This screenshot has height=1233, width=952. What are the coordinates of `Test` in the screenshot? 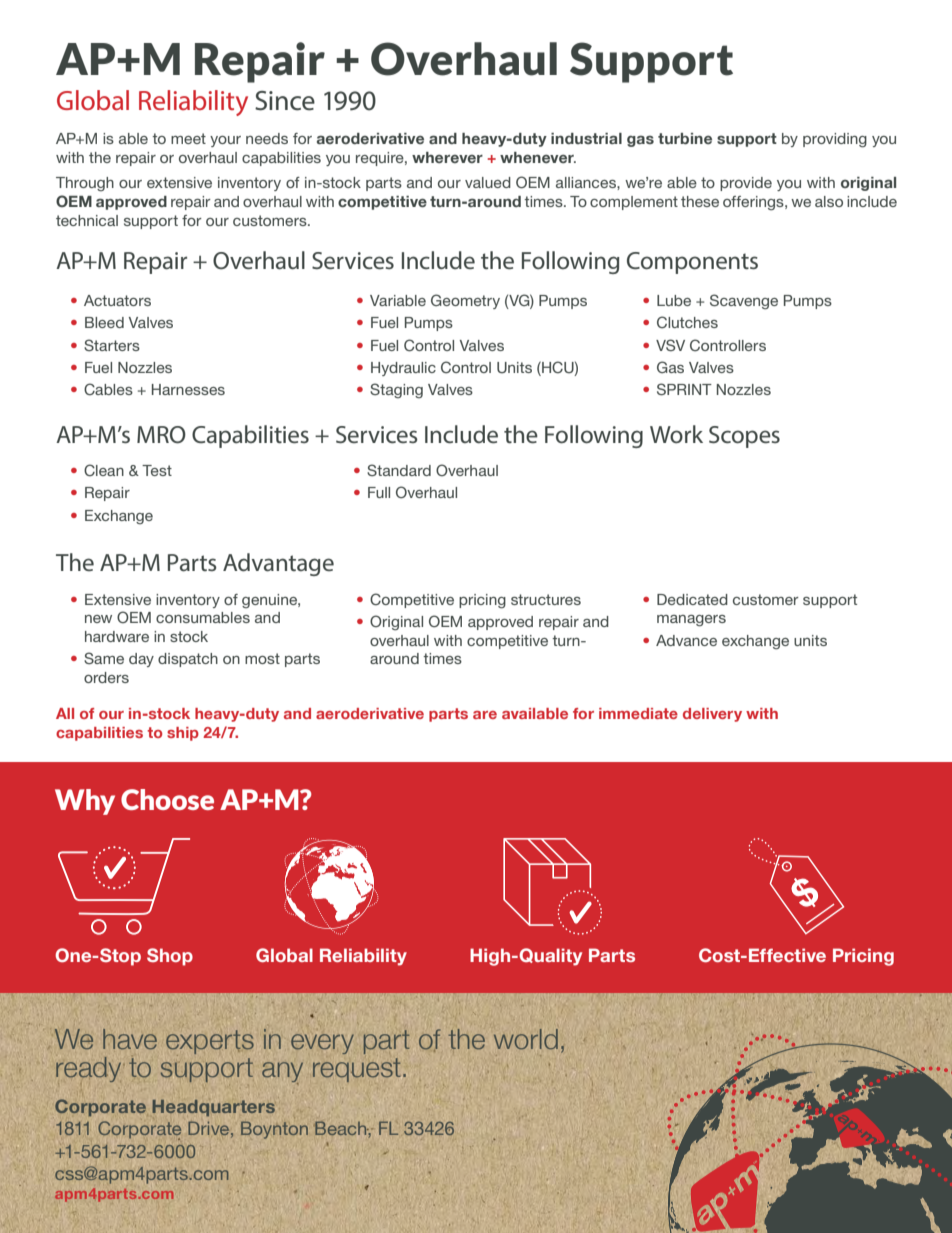 It's located at (157, 470).
